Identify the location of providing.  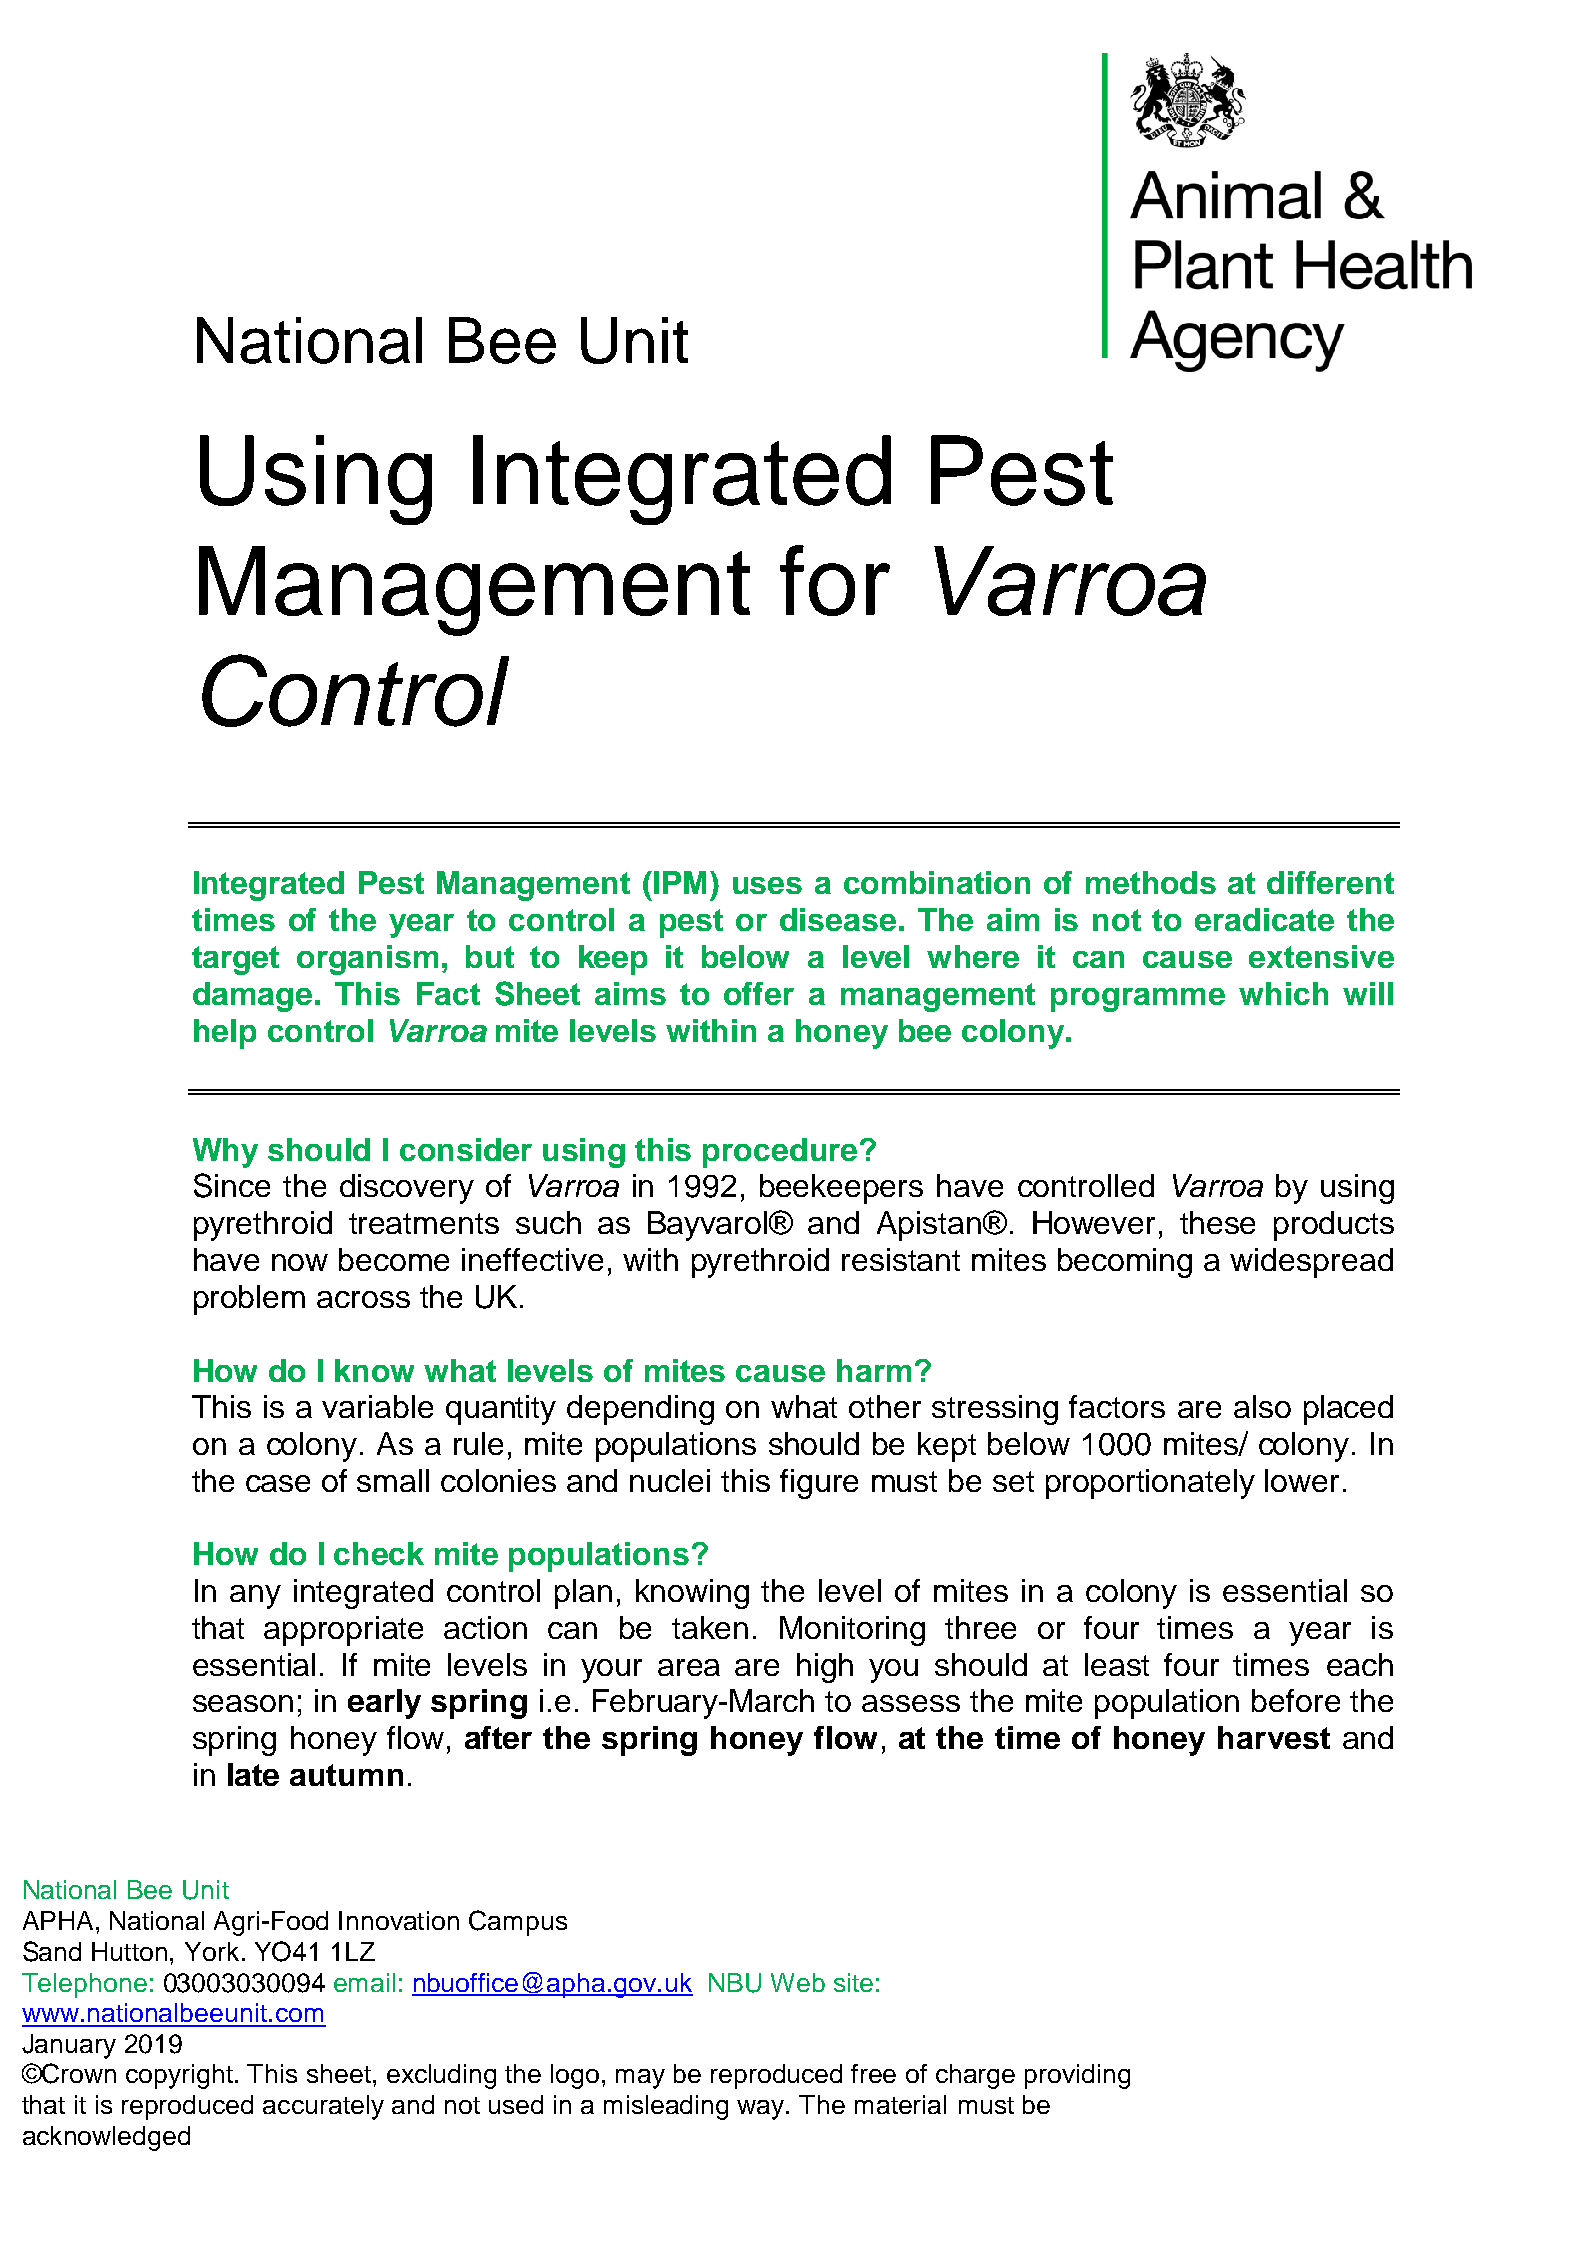
(1077, 2076).
